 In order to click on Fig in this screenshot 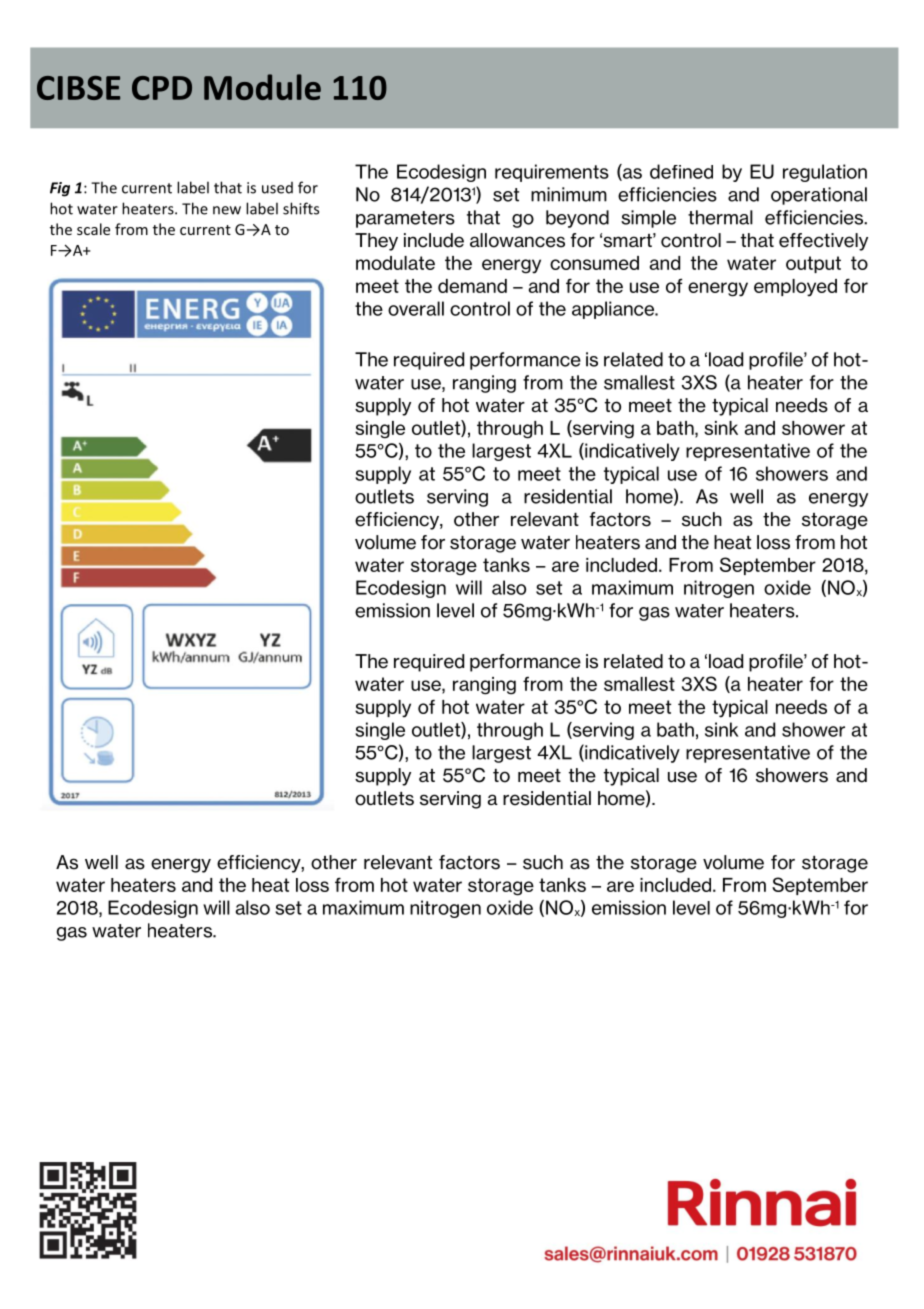, I will do `click(60, 189)`.
